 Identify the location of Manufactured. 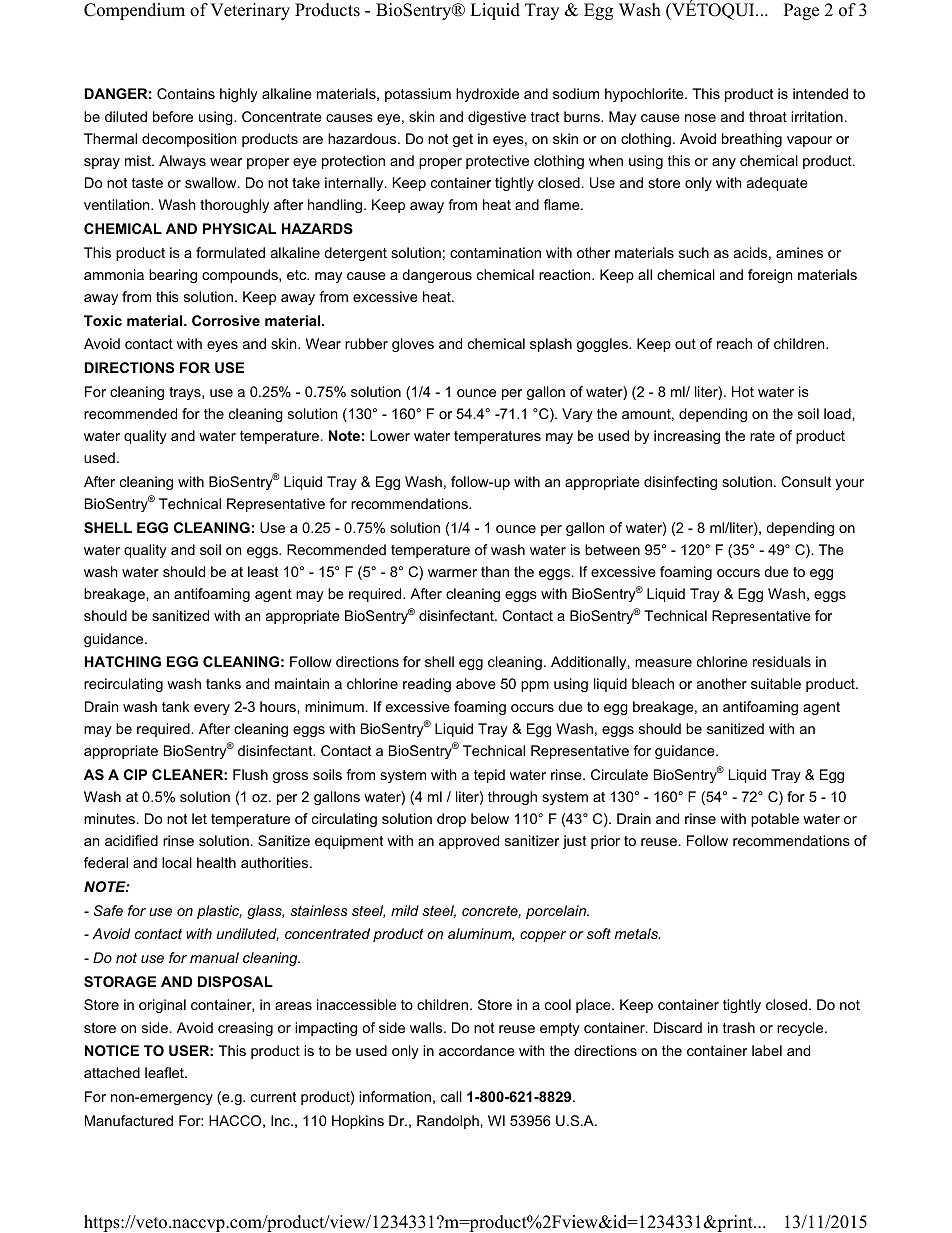
(129, 1120).
